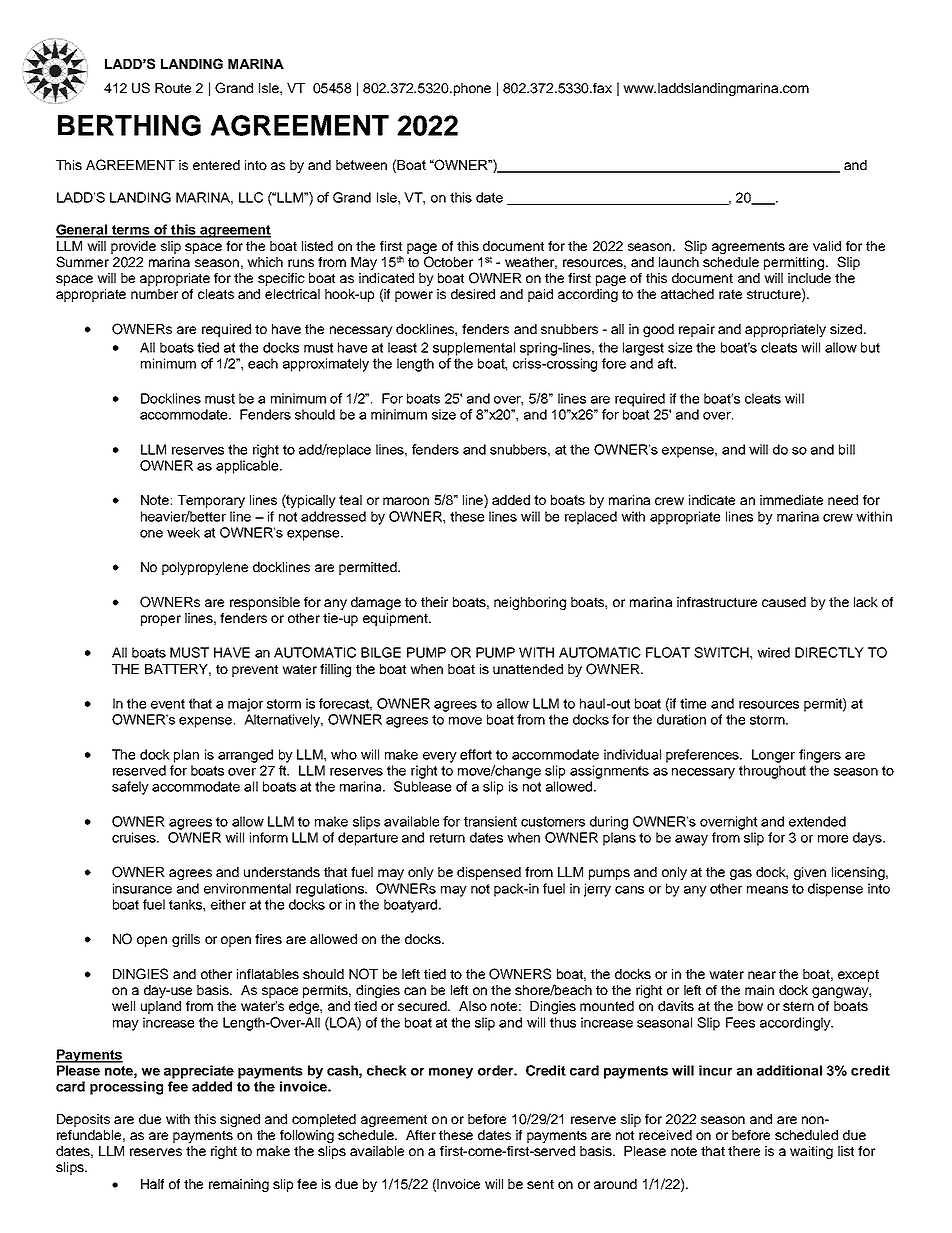  I want to click on valid, so click(827, 246).
